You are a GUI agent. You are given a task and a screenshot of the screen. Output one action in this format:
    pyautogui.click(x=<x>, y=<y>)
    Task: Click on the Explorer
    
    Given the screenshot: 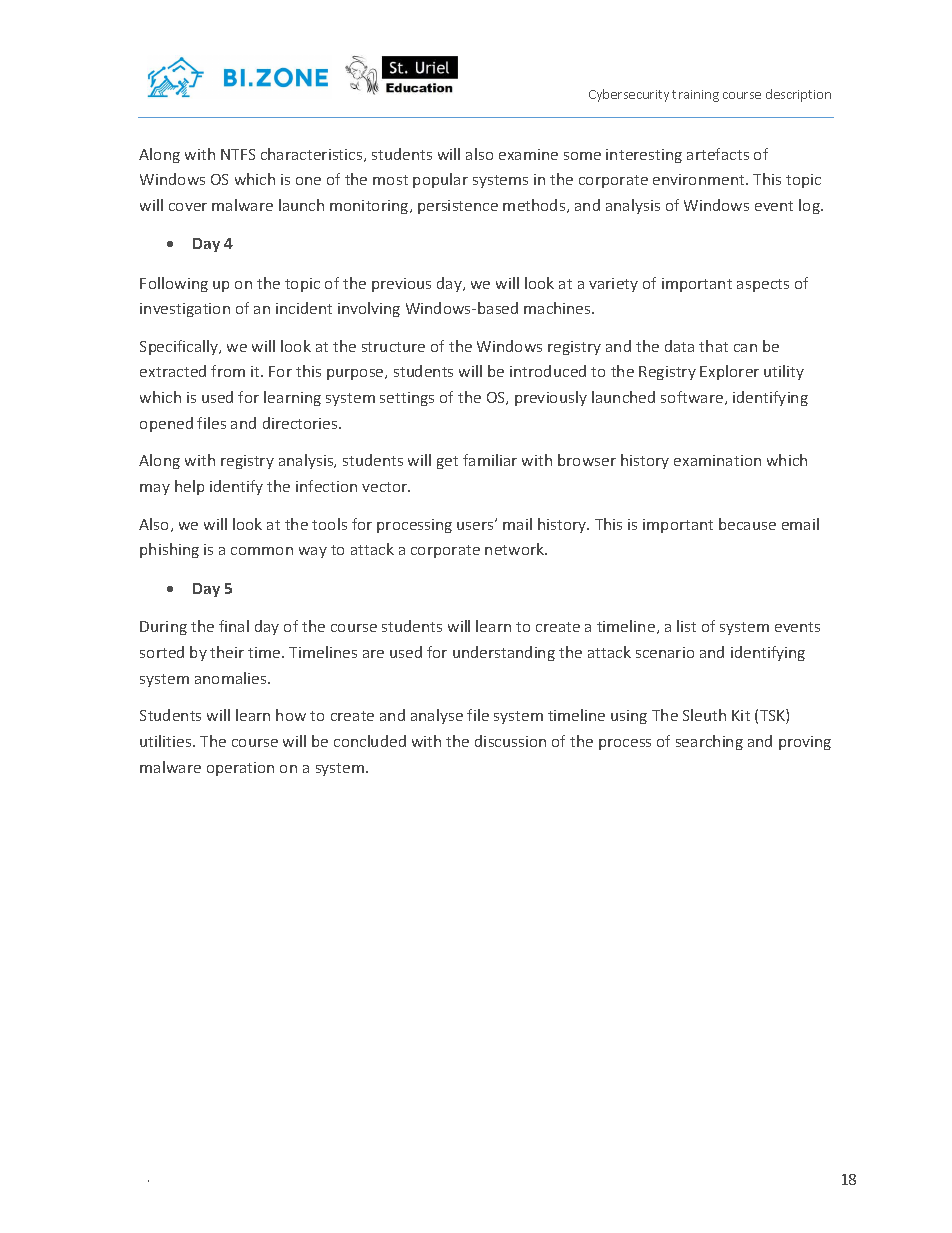 What is the action you would take?
    pyautogui.click(x=729, y=372)
